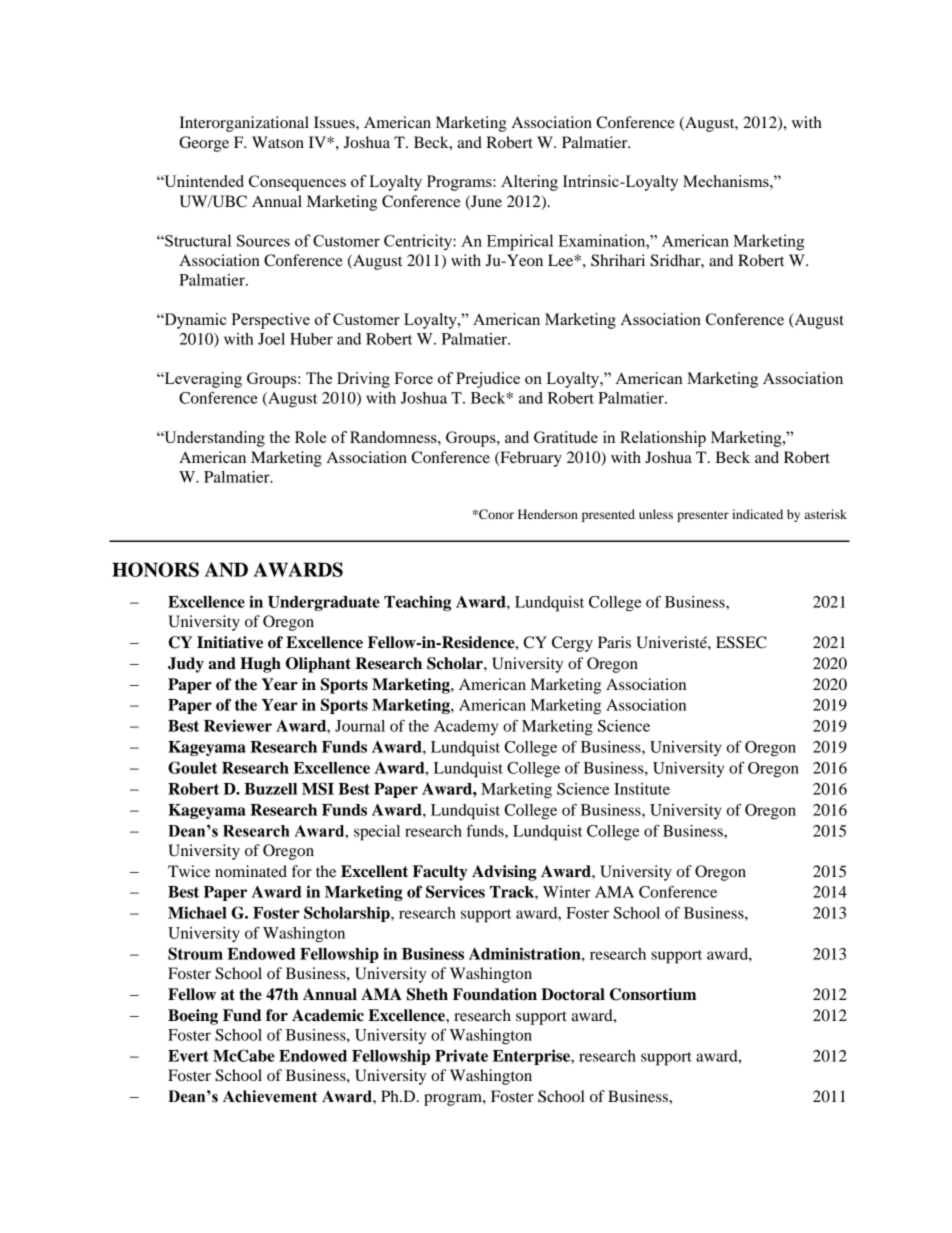  Describe the element at coordinates (642, 789) in the document. I see `Institute` at that location.
